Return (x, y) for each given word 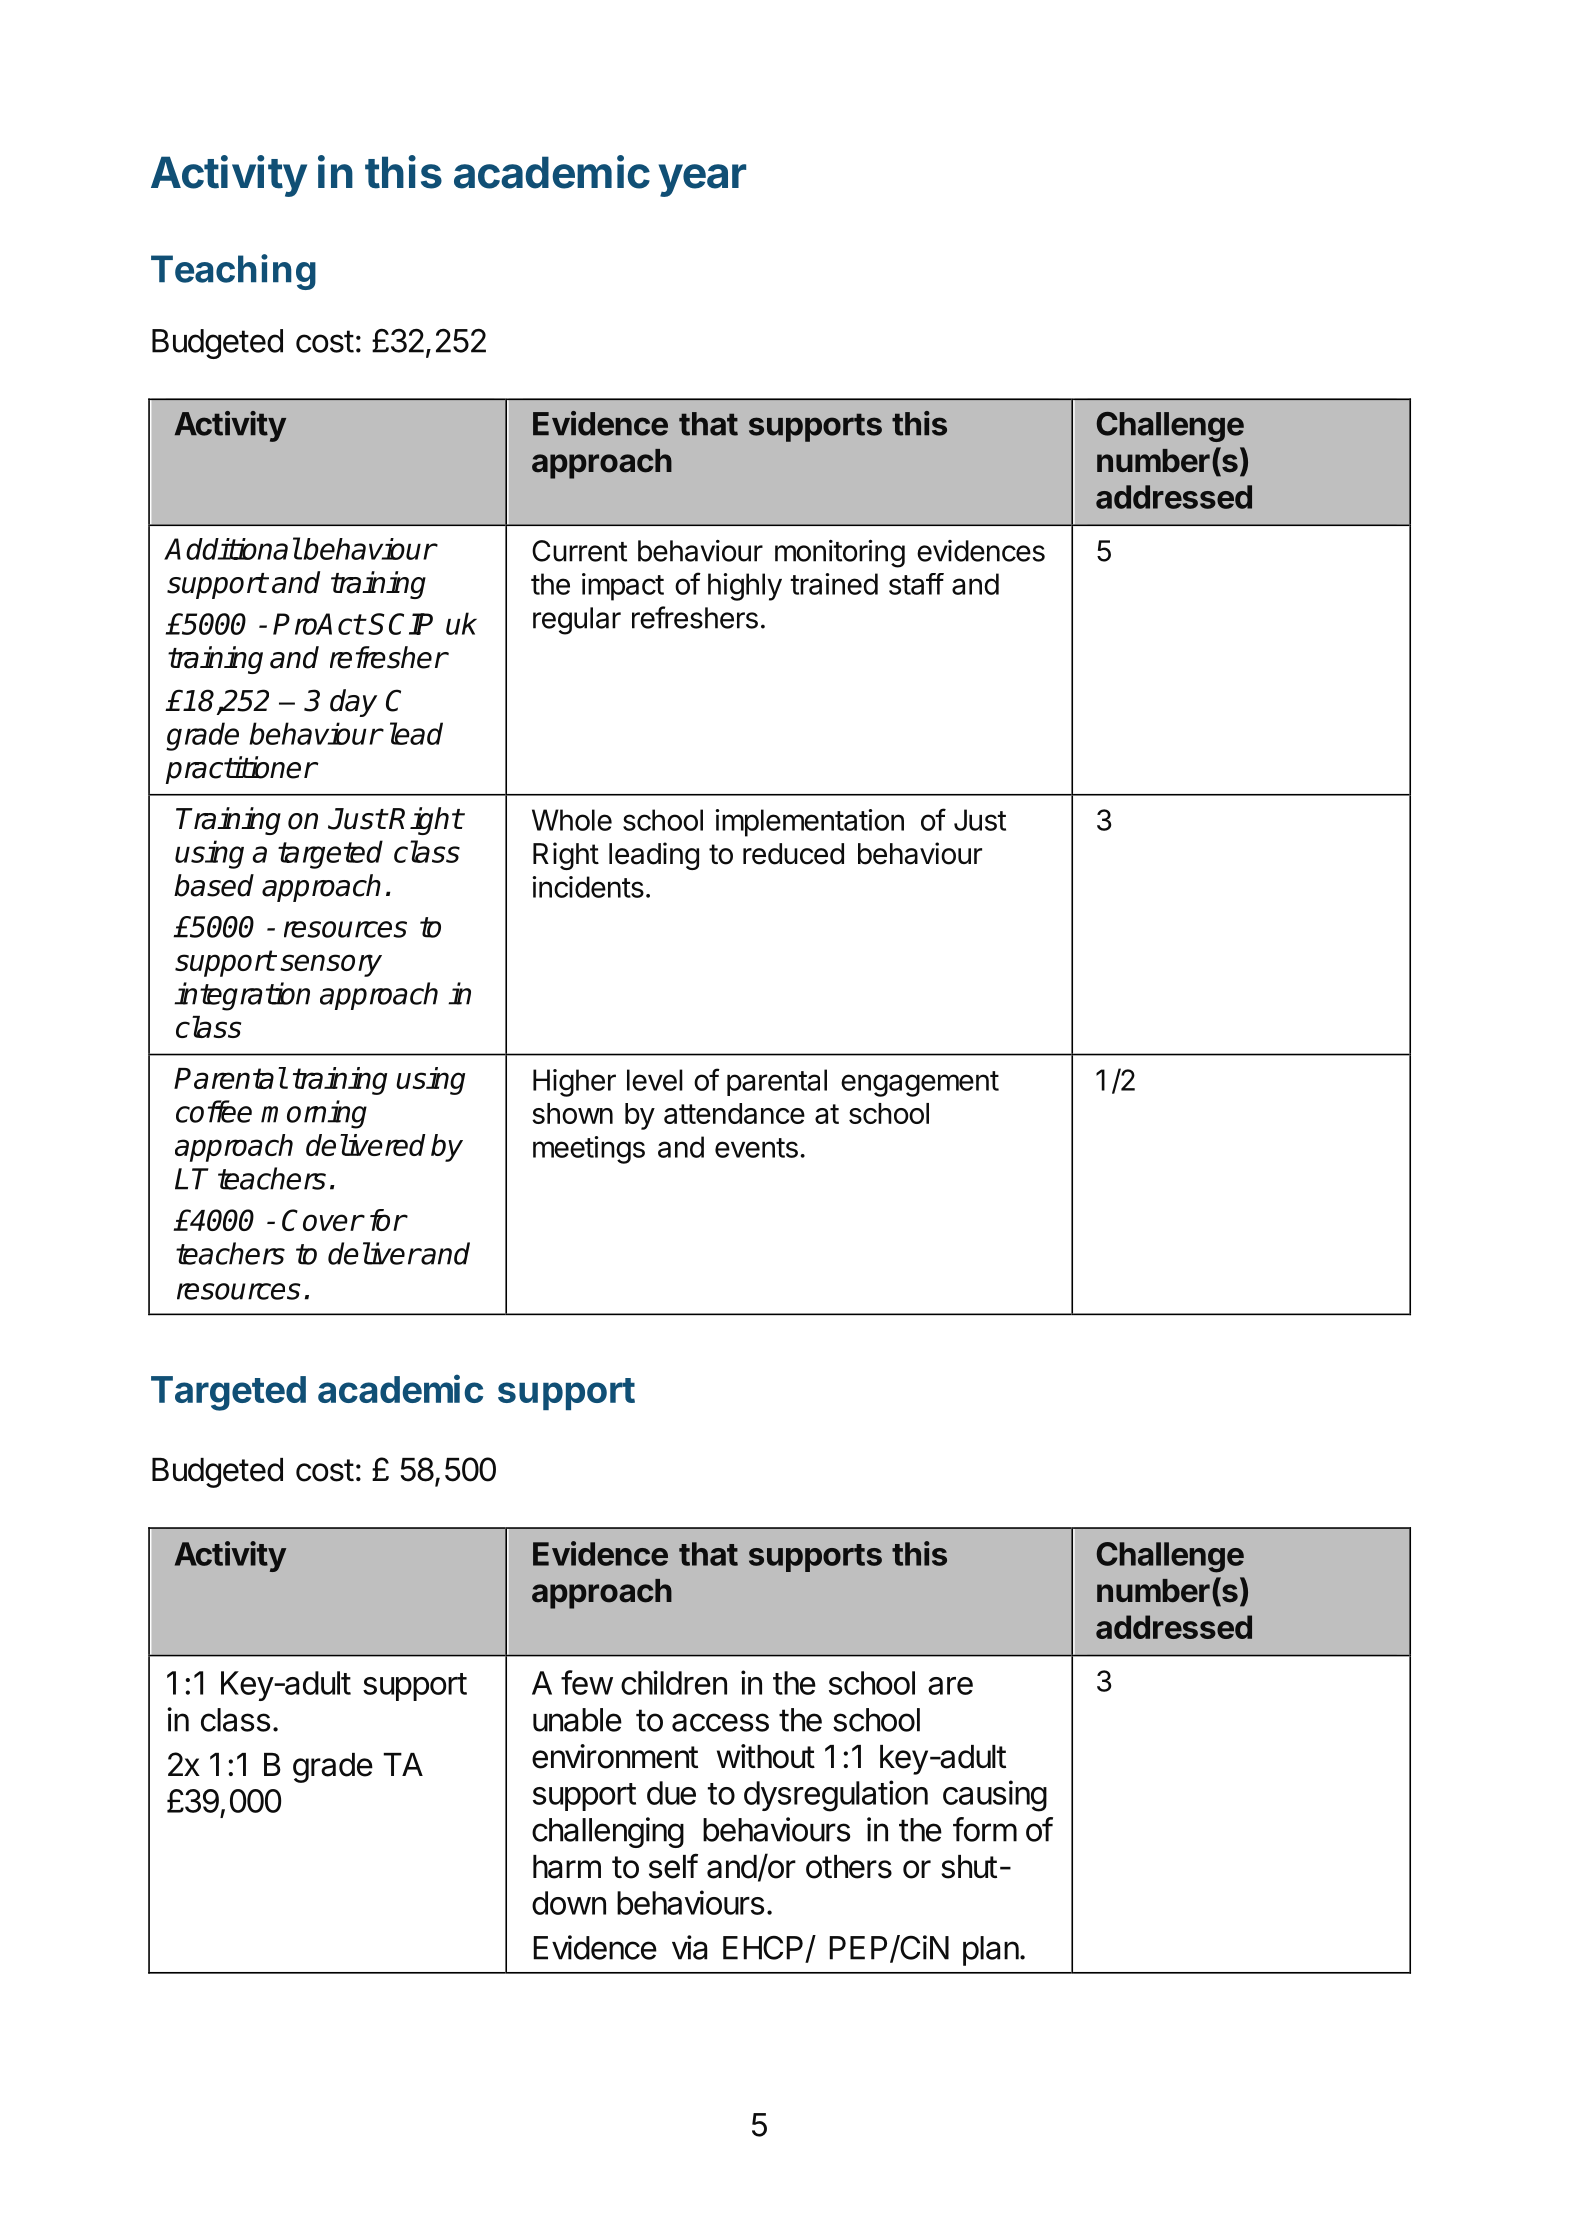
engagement (920, 1084)
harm (567, 1867)
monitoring (840, 554)
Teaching (233, 272)
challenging (608, 1832)
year (702, 180)
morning (314, 1114)
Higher (574, 1083)
